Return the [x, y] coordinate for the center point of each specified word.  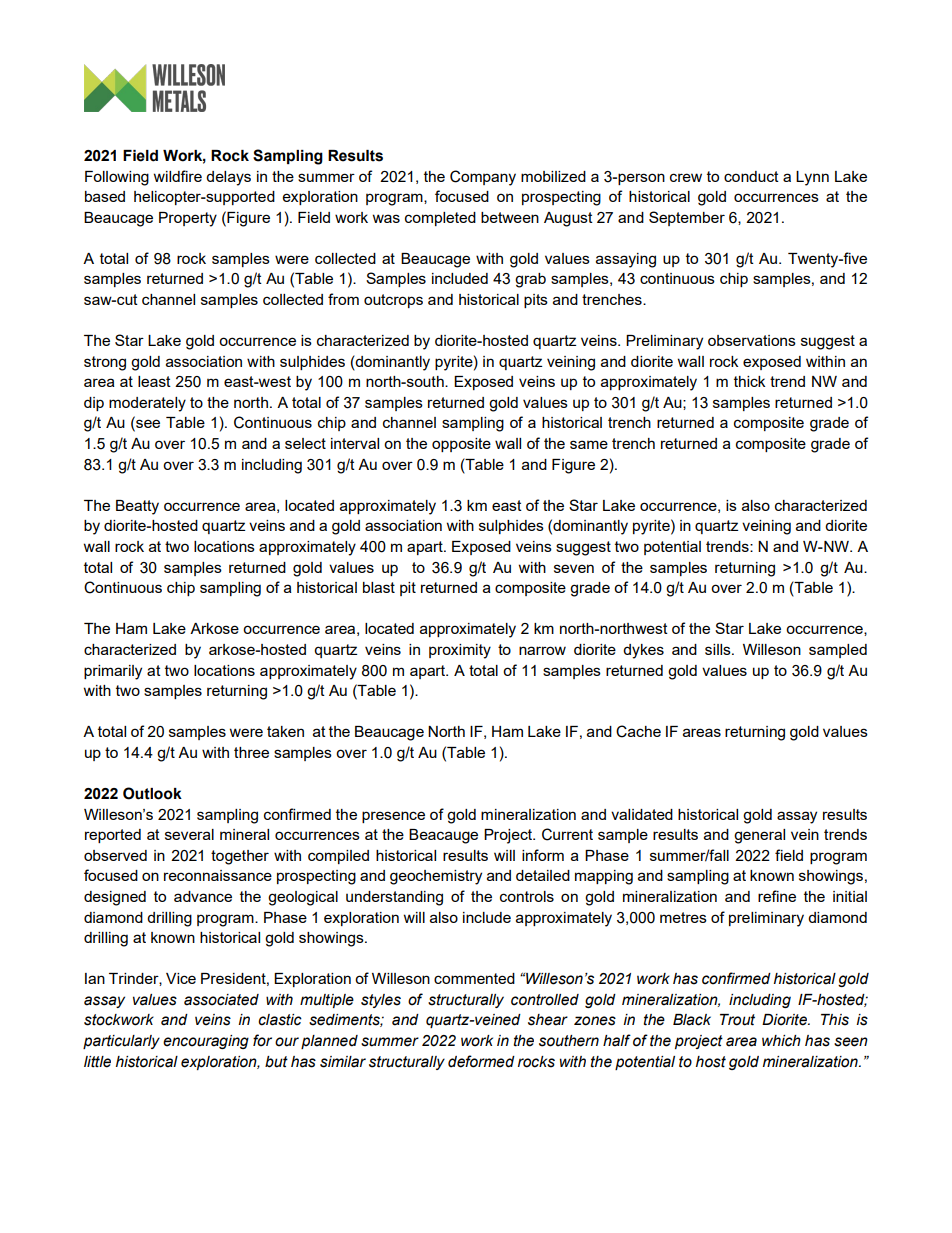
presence [393, 817]
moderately [147, 404]
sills [719, 649]
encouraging [206, 1042]
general [759, 836]
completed [440, 219]
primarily [113, 672]
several [189, 834]
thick [749, 381]
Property [188, 219]
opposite [461, 445]
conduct [751, 176]
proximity [460, 651]
